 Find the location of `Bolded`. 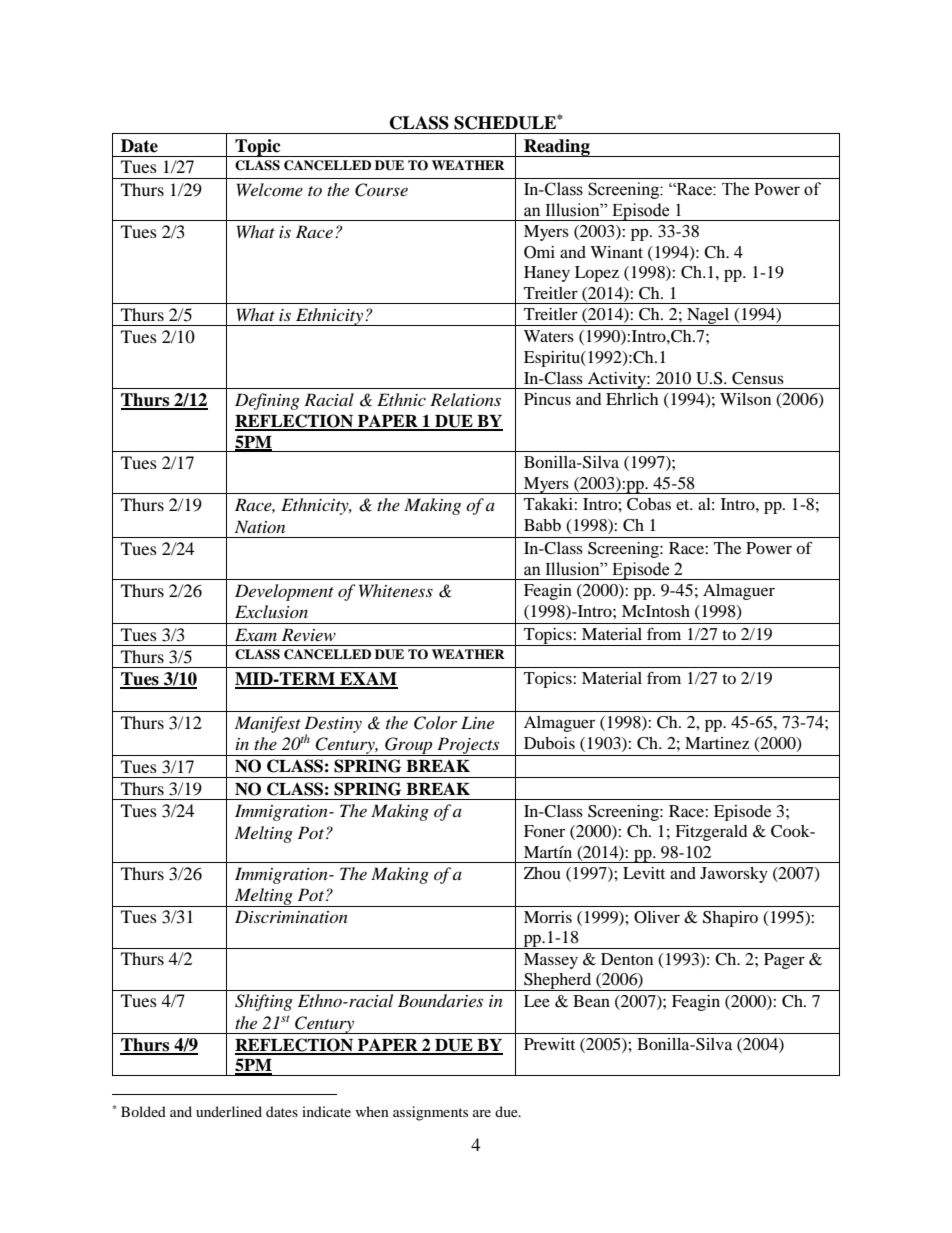

Bolded is located at coordinates (143, 1111).
